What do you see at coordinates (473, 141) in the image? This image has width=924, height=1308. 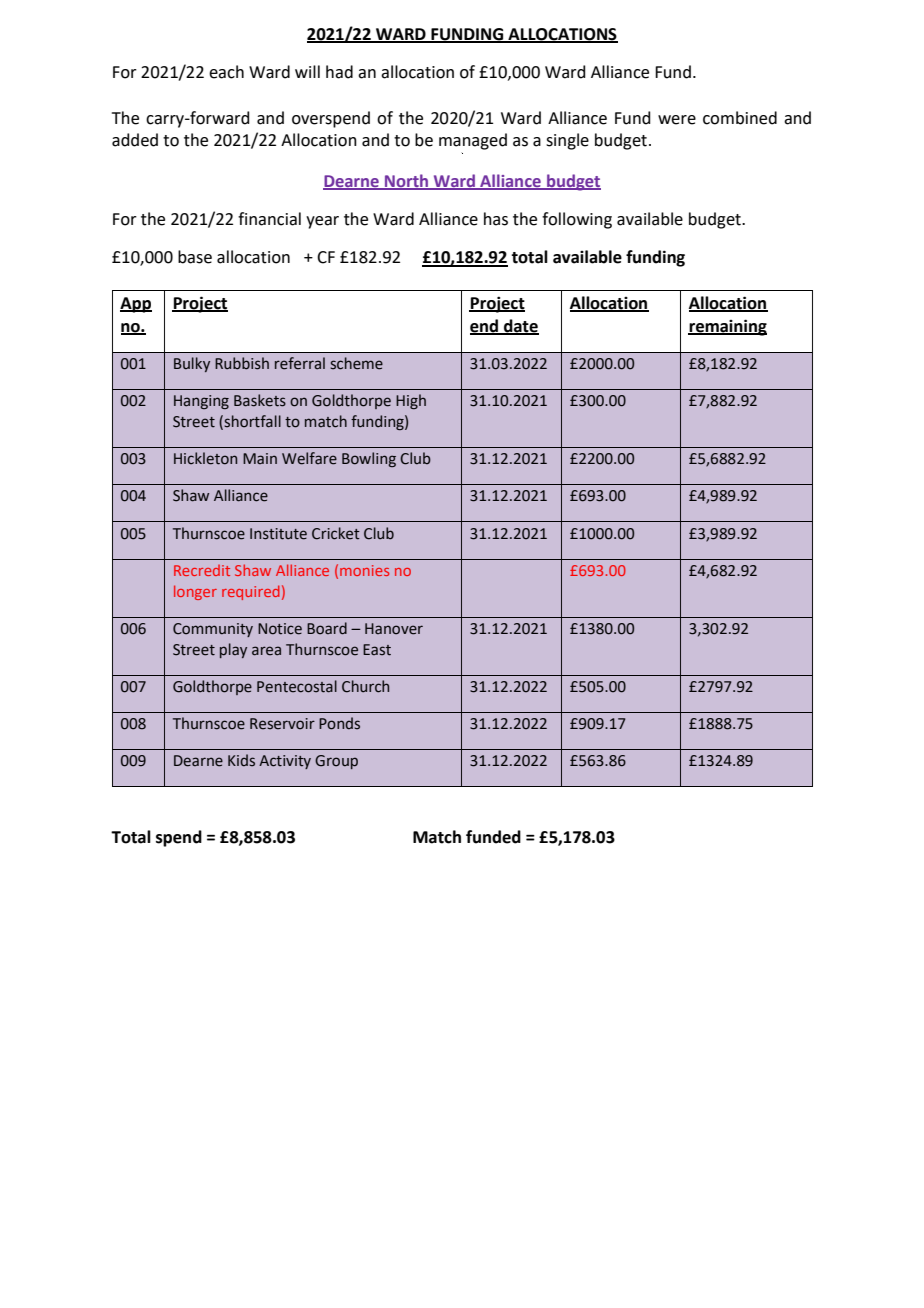 I see `managed` at bounding box center [473, 141].
